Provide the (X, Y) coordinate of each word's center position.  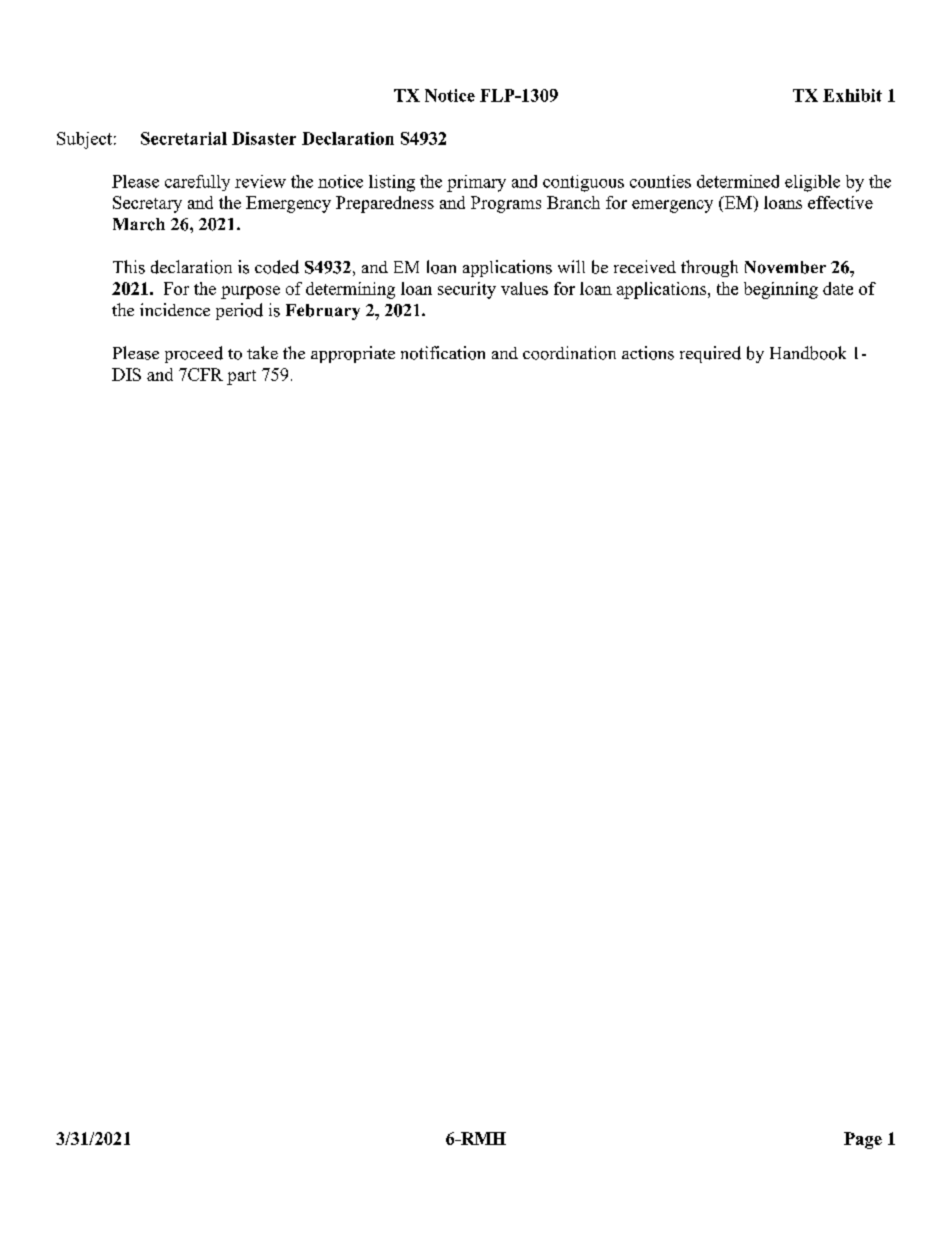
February (323, 312)
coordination (569, 353)
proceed (194, 354)
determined (738, 181)
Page (863, 1140)
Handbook (808, 353)
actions (648, 353)
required (710, 354)
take (262, 352)
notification (443, 353)
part (241, 377)
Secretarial (184, 138)
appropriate (353, 354)
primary (476, 183)
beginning (781, 290)
